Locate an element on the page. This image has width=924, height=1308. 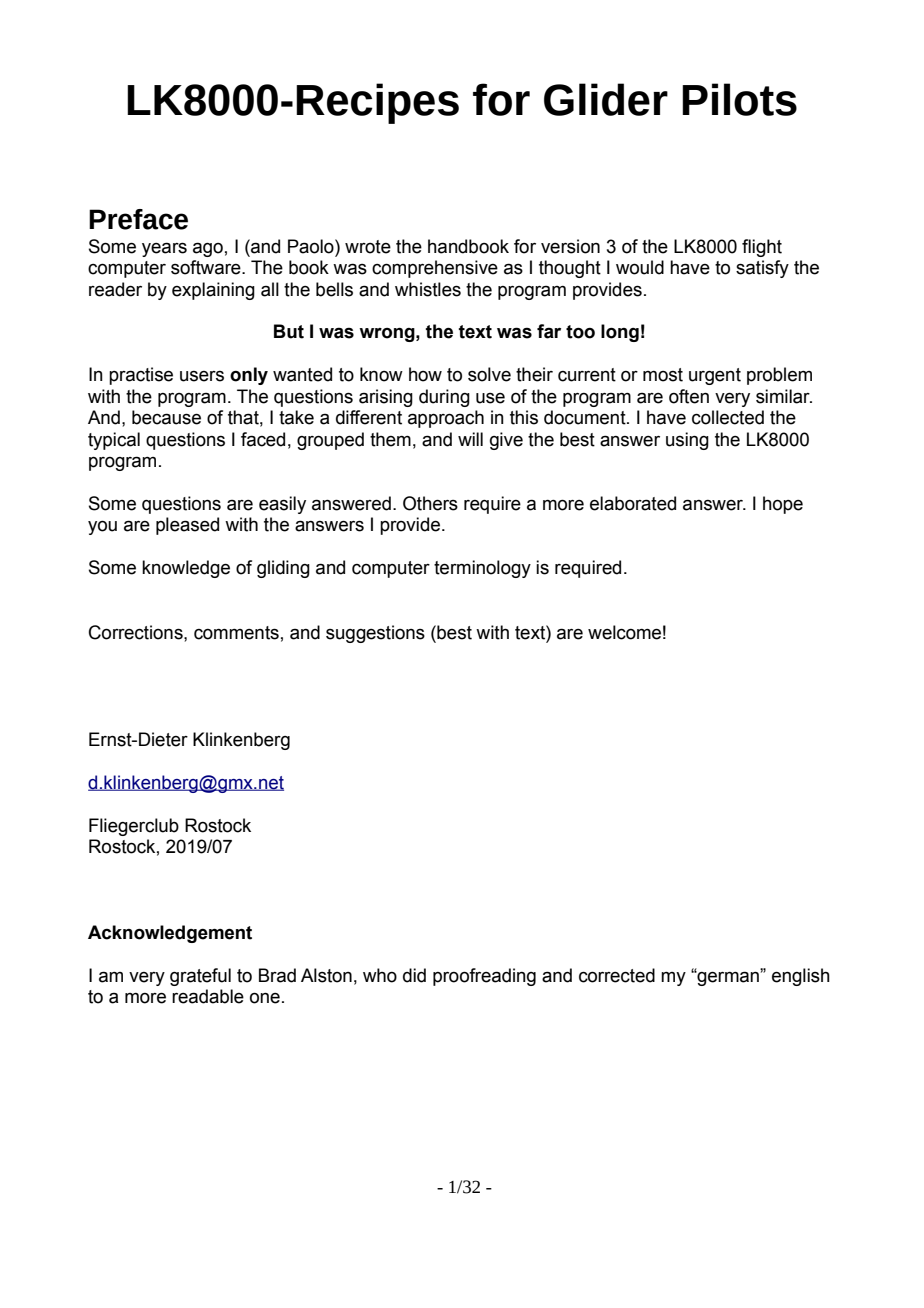
Glider is located at coordinates (606, 99).
